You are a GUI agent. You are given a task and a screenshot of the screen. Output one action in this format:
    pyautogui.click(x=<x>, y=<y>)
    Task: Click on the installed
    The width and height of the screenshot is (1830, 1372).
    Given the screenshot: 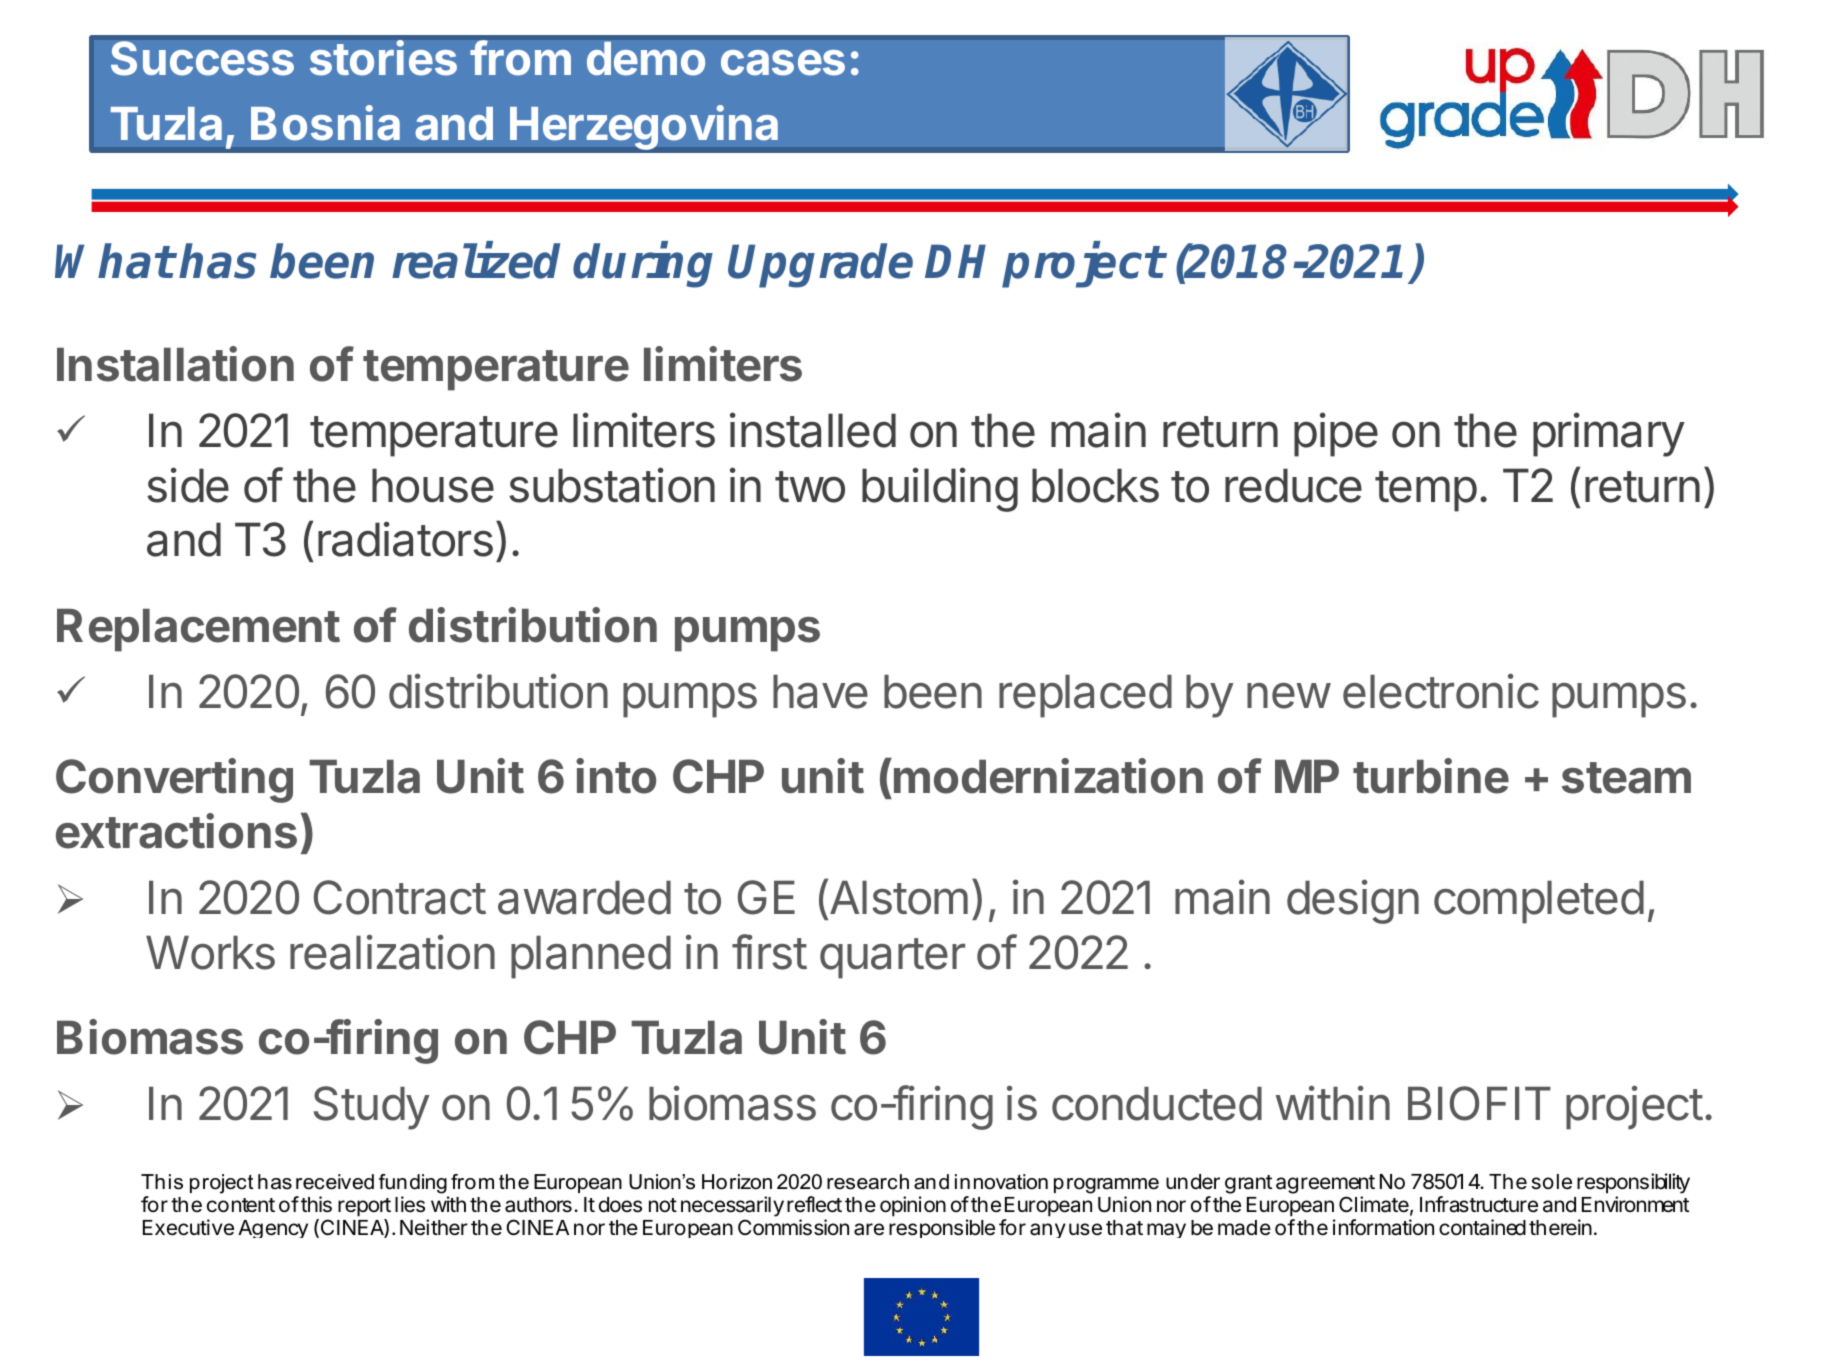 What is the action you would take?
    pyautogui.click(x=813, y=430)
